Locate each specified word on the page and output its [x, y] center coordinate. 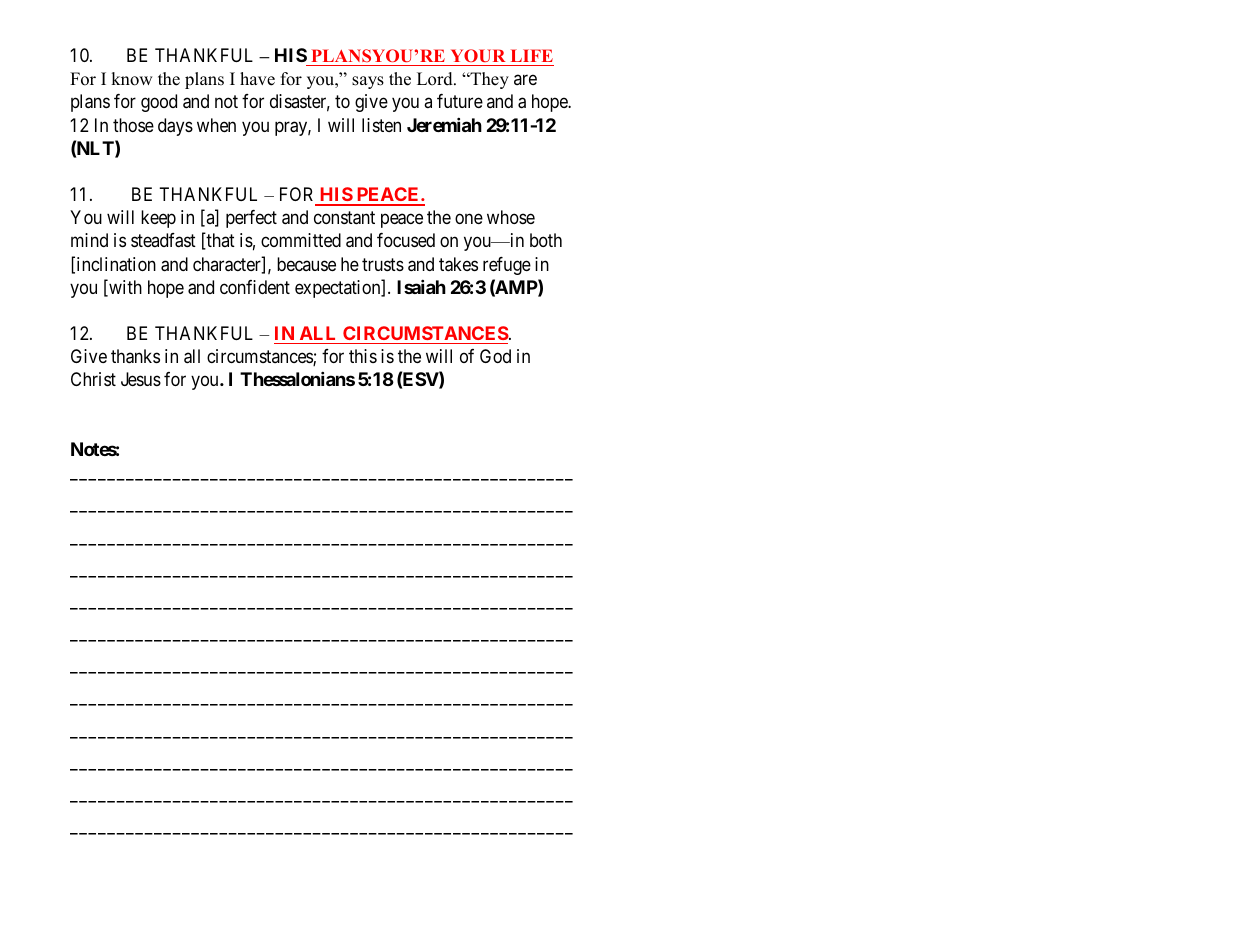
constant [344, 218]
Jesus [141, 379]
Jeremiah [444, 124]
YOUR [478, 55]
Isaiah [421, 286]
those [133, 125]
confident [255, 287]
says [368, 82]
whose [511, 217]
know [132, 79]
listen [381, 125]
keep [158, 219]
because [306, 264]
